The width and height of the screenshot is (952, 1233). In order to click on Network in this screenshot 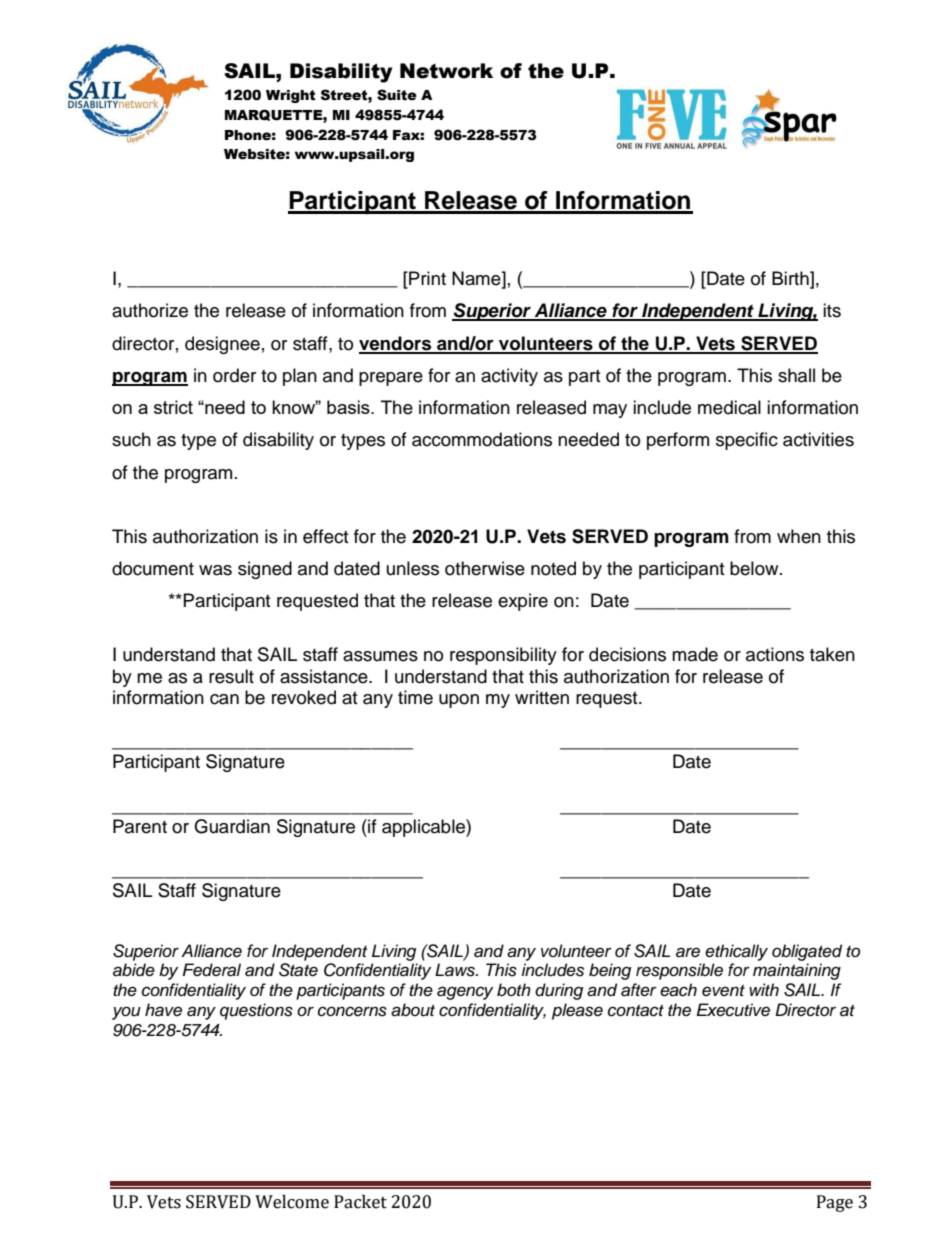, I will do `click(446, 71)`.
